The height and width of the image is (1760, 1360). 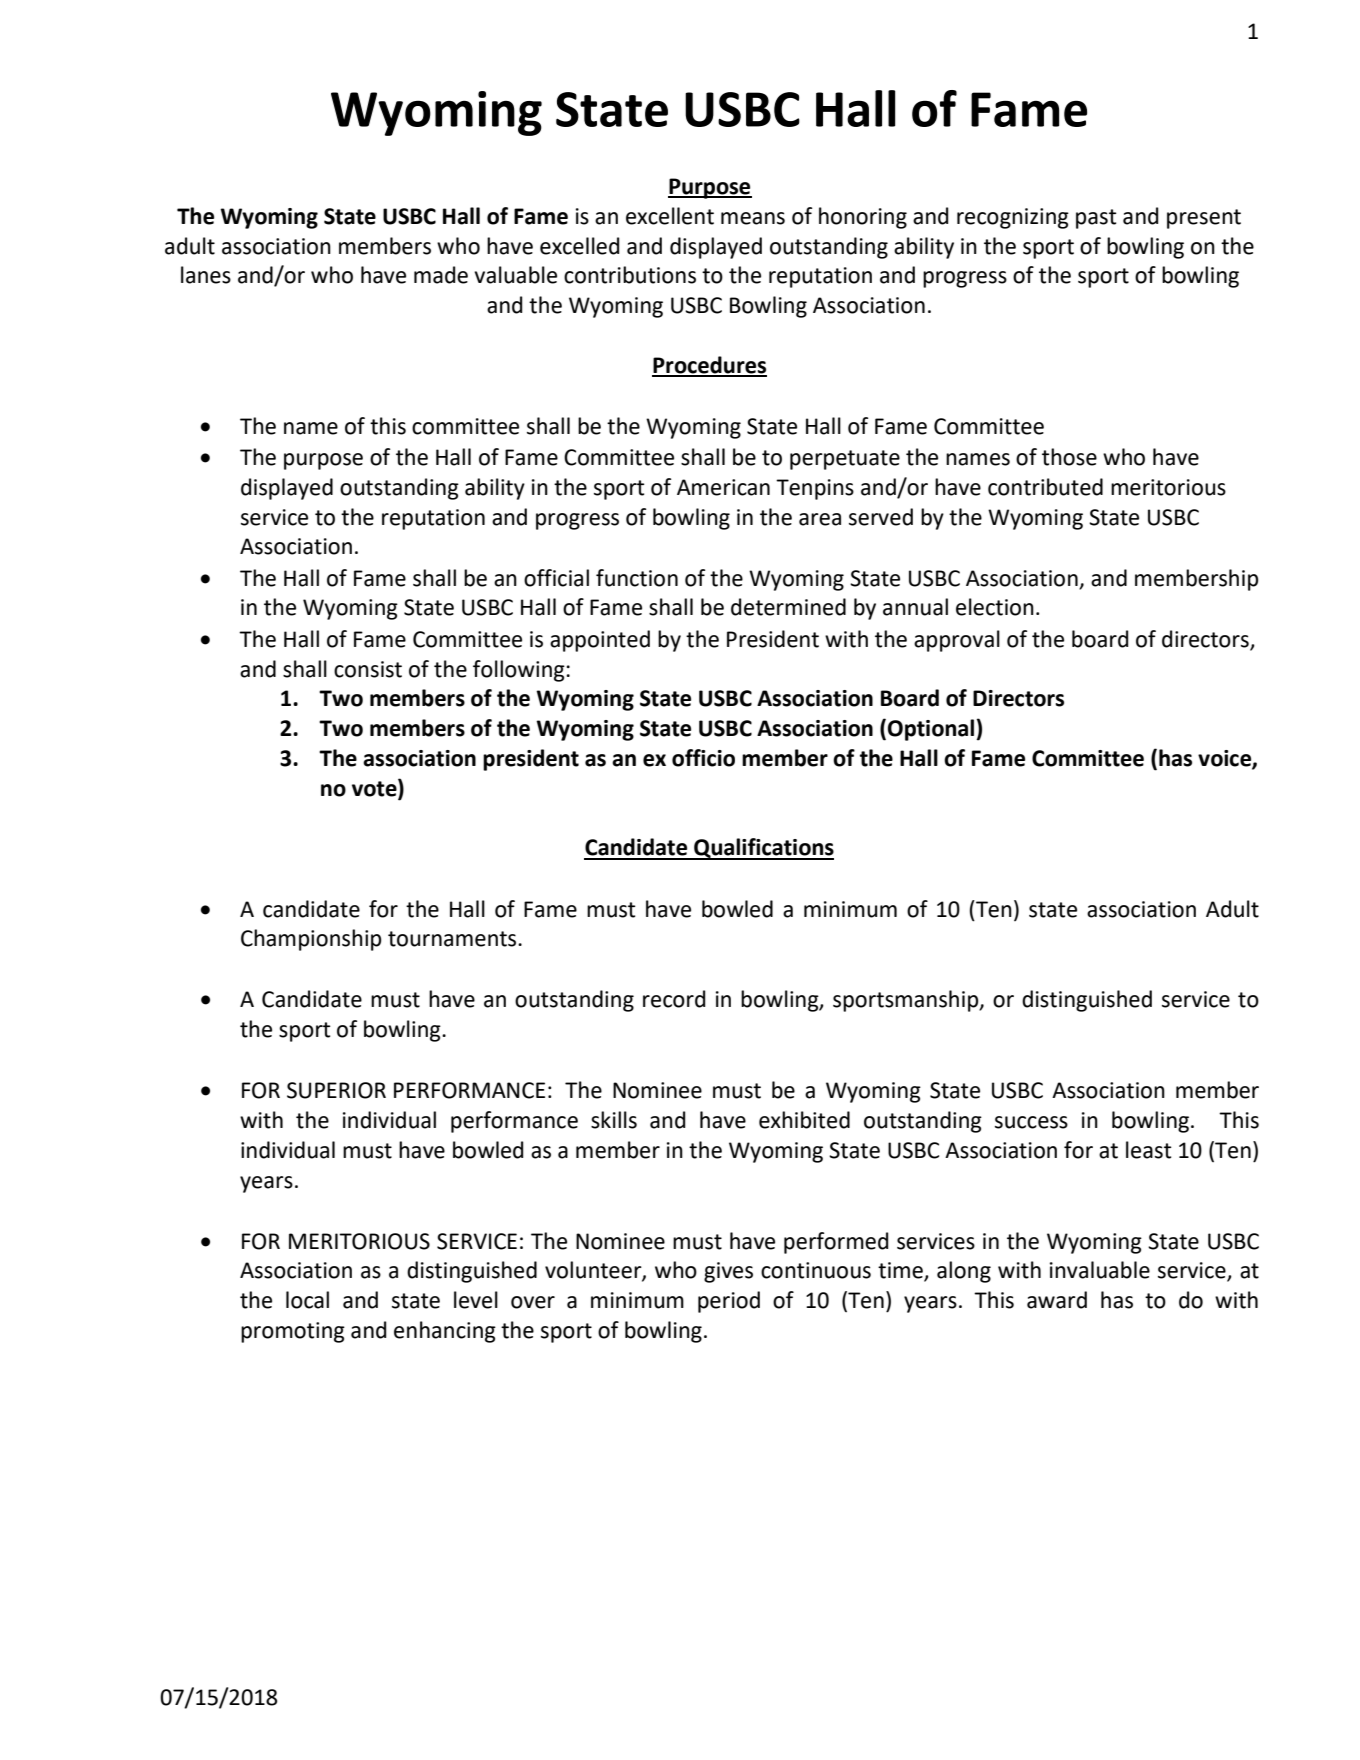 I want to click on past, so click(x=1096, y=219).
